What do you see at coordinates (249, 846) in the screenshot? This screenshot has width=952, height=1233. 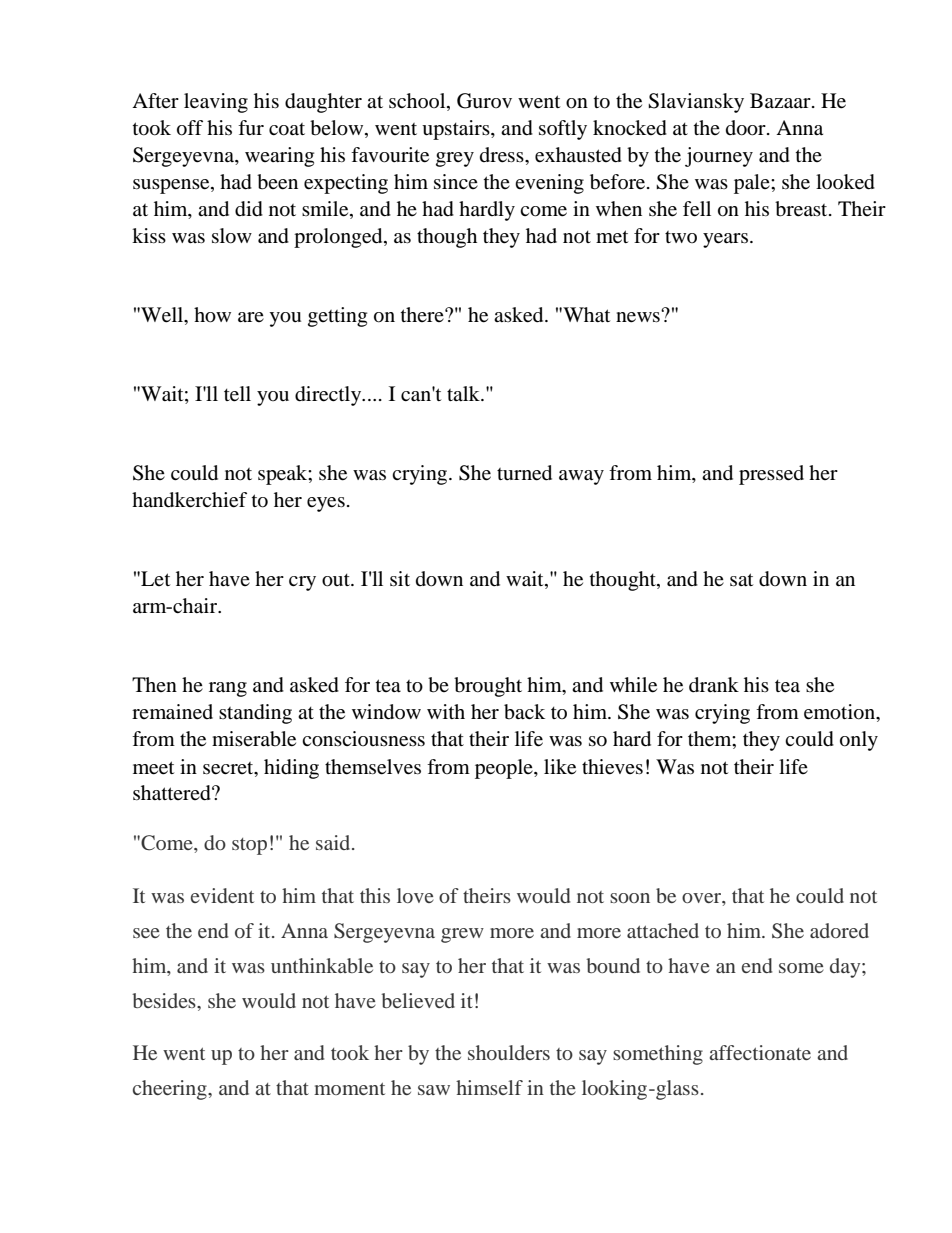 I see `stop` at bounding box center [249, 846].
